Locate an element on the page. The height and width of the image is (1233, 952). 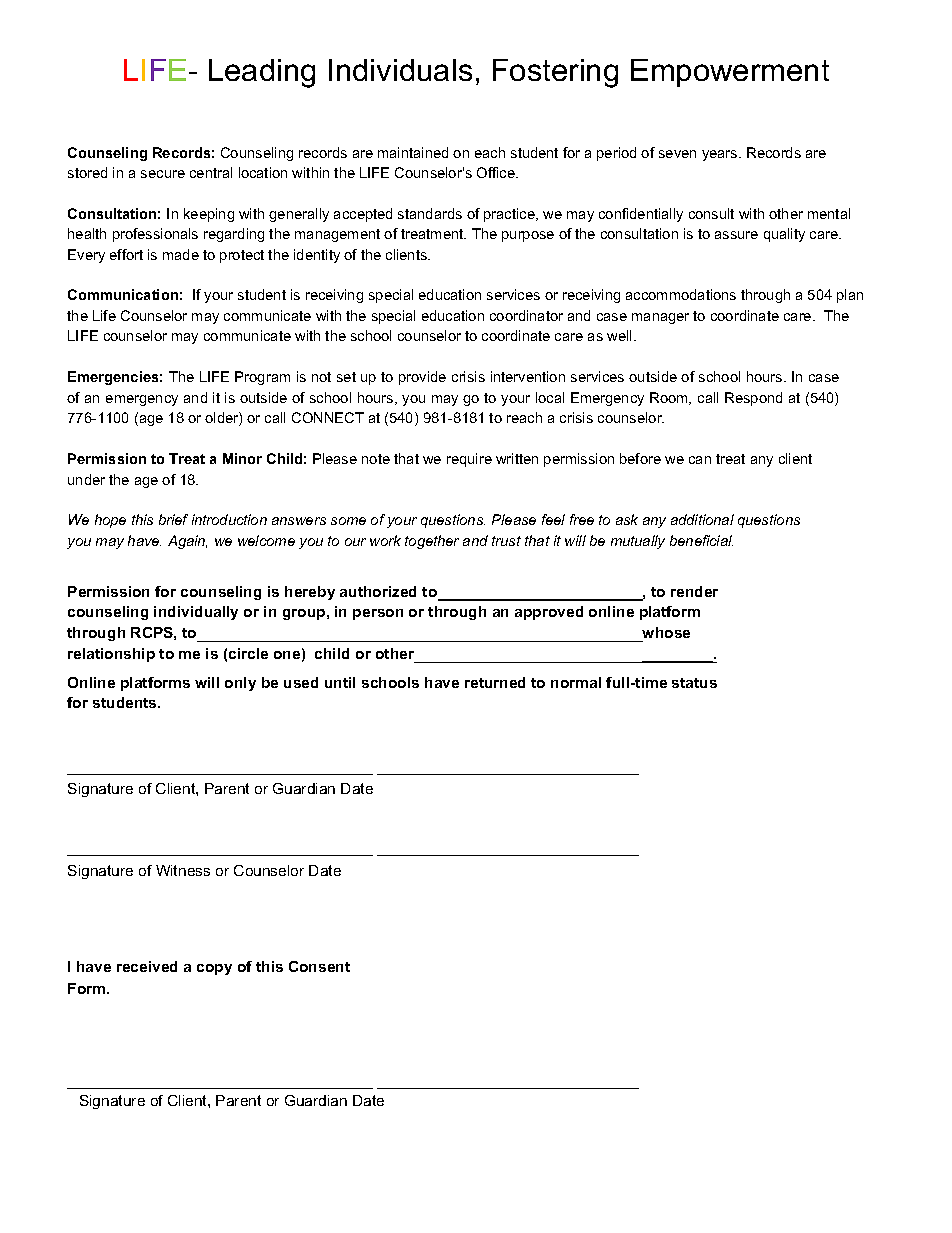
received is located at coordinates (147, 966).
